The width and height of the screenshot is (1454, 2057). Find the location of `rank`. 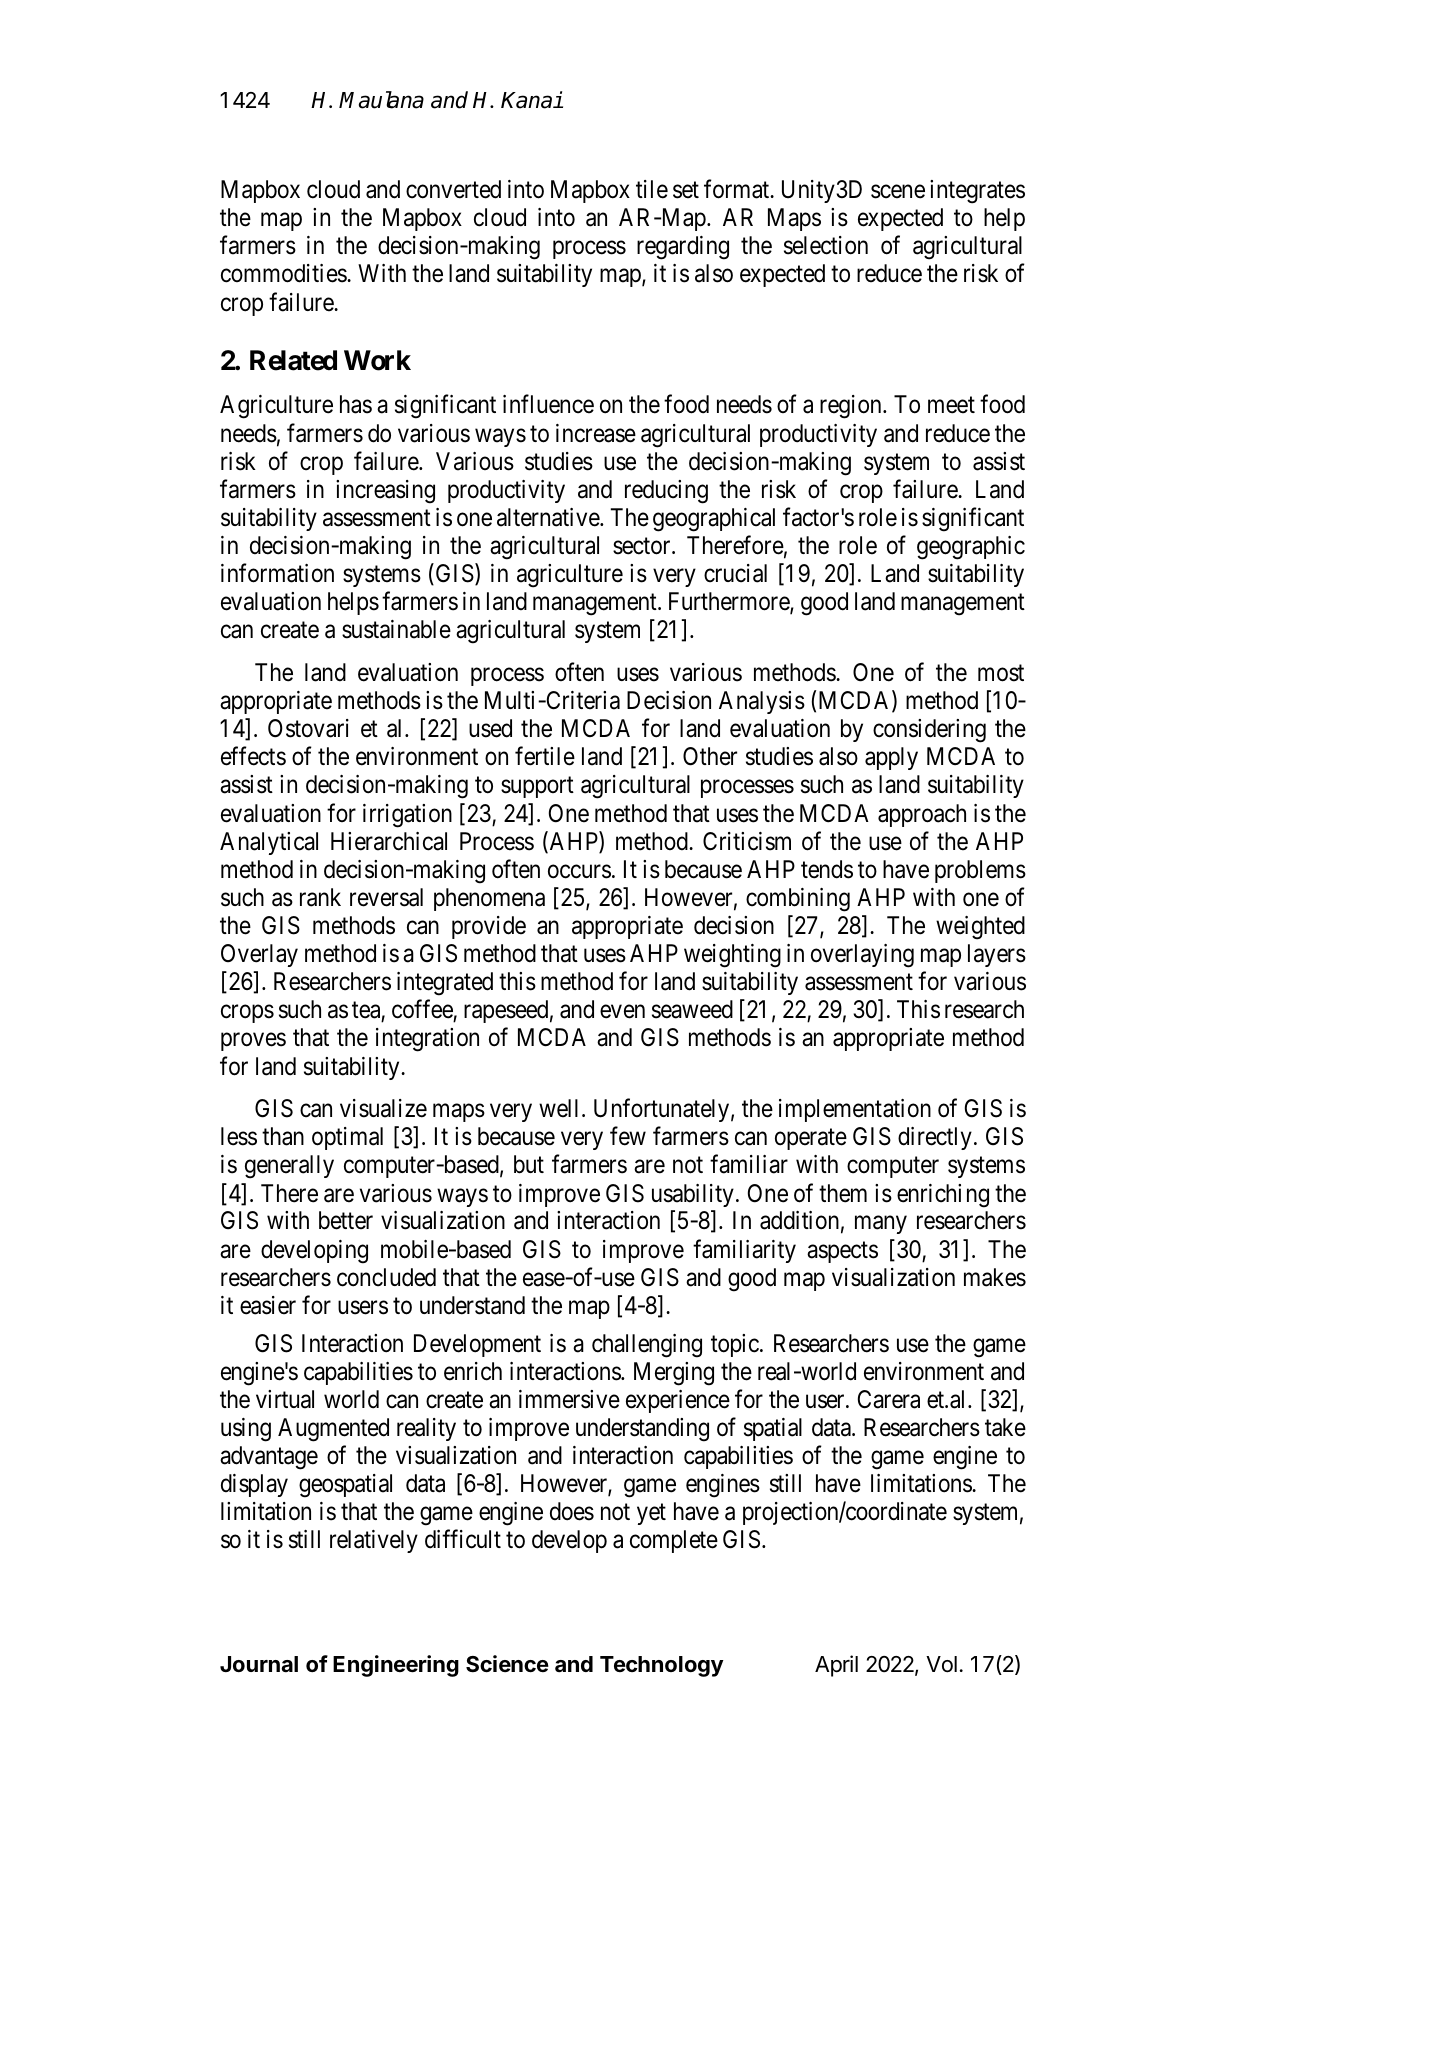

rank is located at coordinates (320, 897).
